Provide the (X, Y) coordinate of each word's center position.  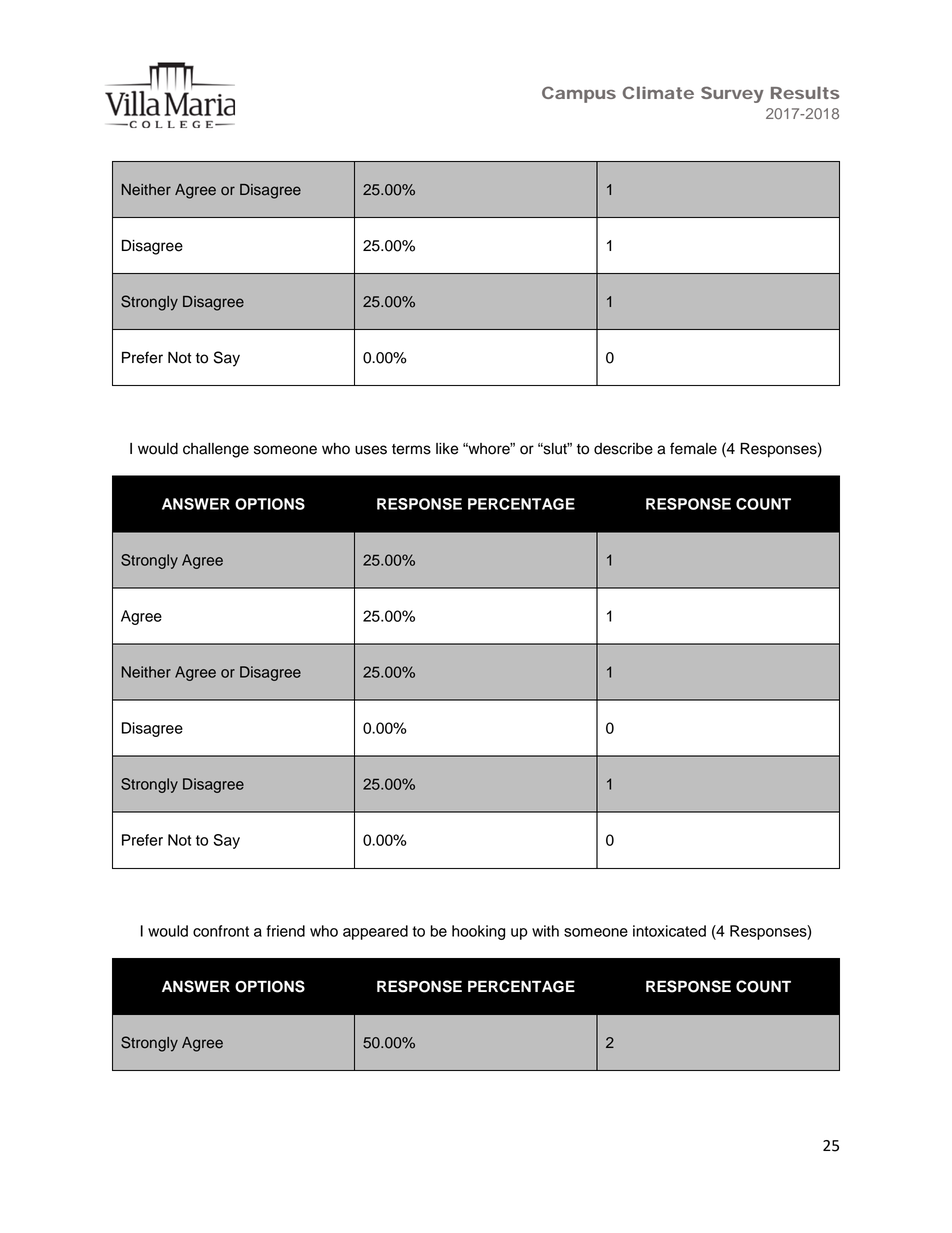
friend (286, 931)
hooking (478, 932)
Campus (579, 94)
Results (805, 92)
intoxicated (669, 931)
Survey (732, 94)
